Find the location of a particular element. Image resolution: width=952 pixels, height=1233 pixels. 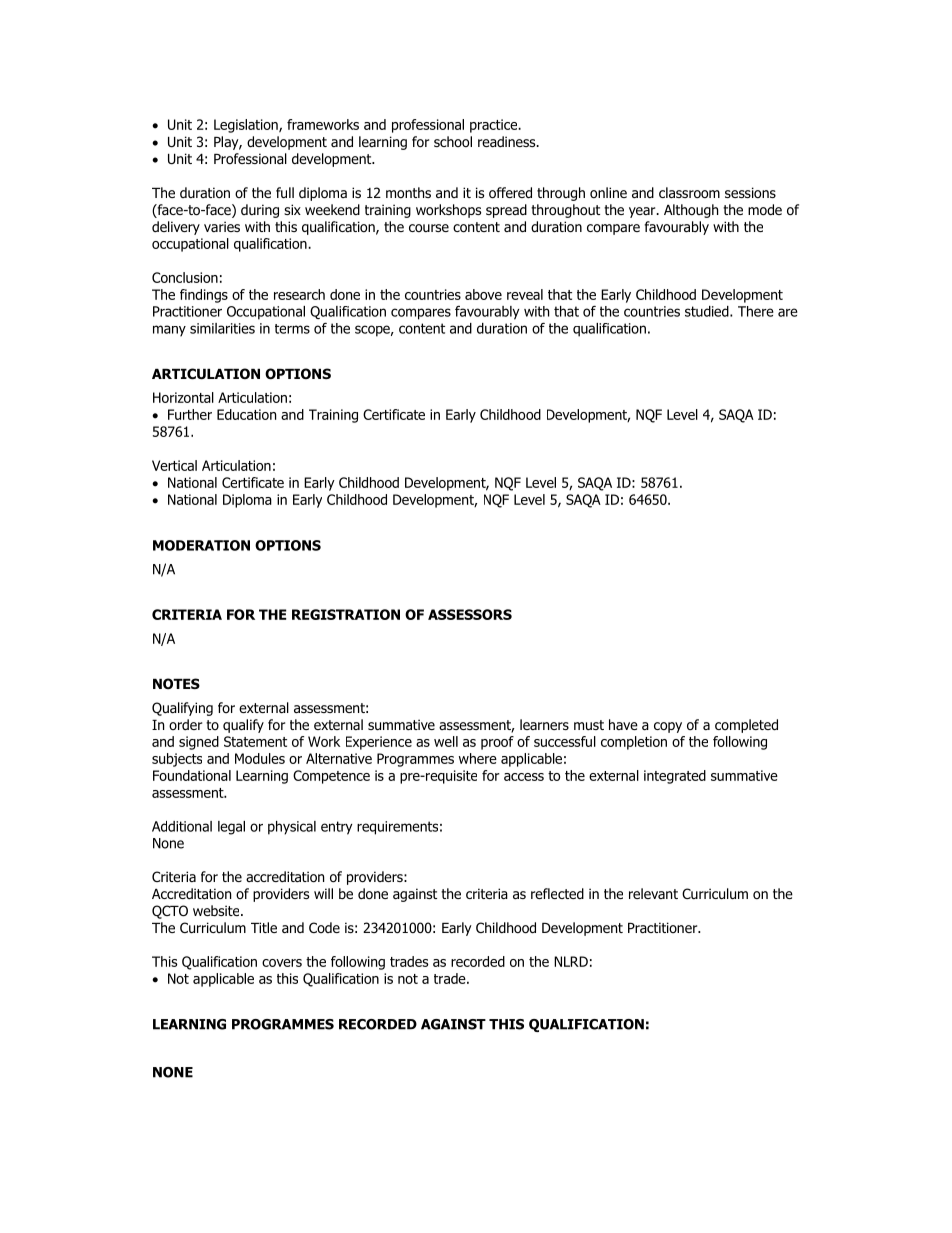

reflected is located at coordinates (557, 893).
